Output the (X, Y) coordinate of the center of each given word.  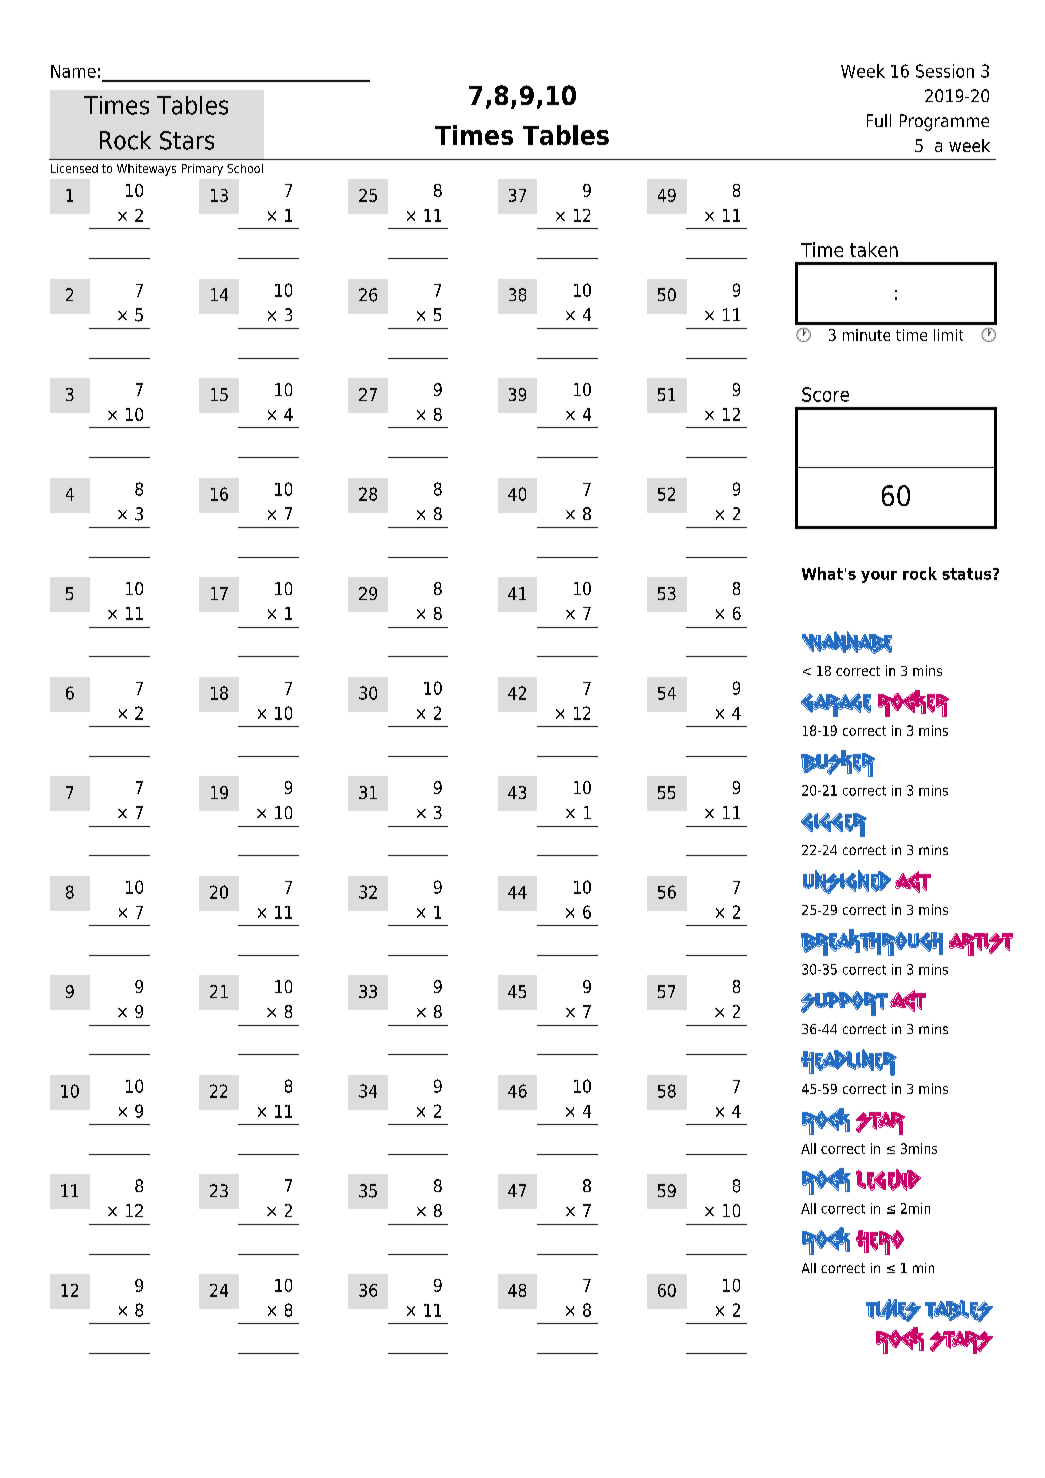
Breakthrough (872, 942)
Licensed (74, 168)
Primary (202, 170)
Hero (880, 1242)
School (245, 168)
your (879, 577)
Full (879, 120)
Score (825, 394)
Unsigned (847, 882)
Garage (836, 705)
